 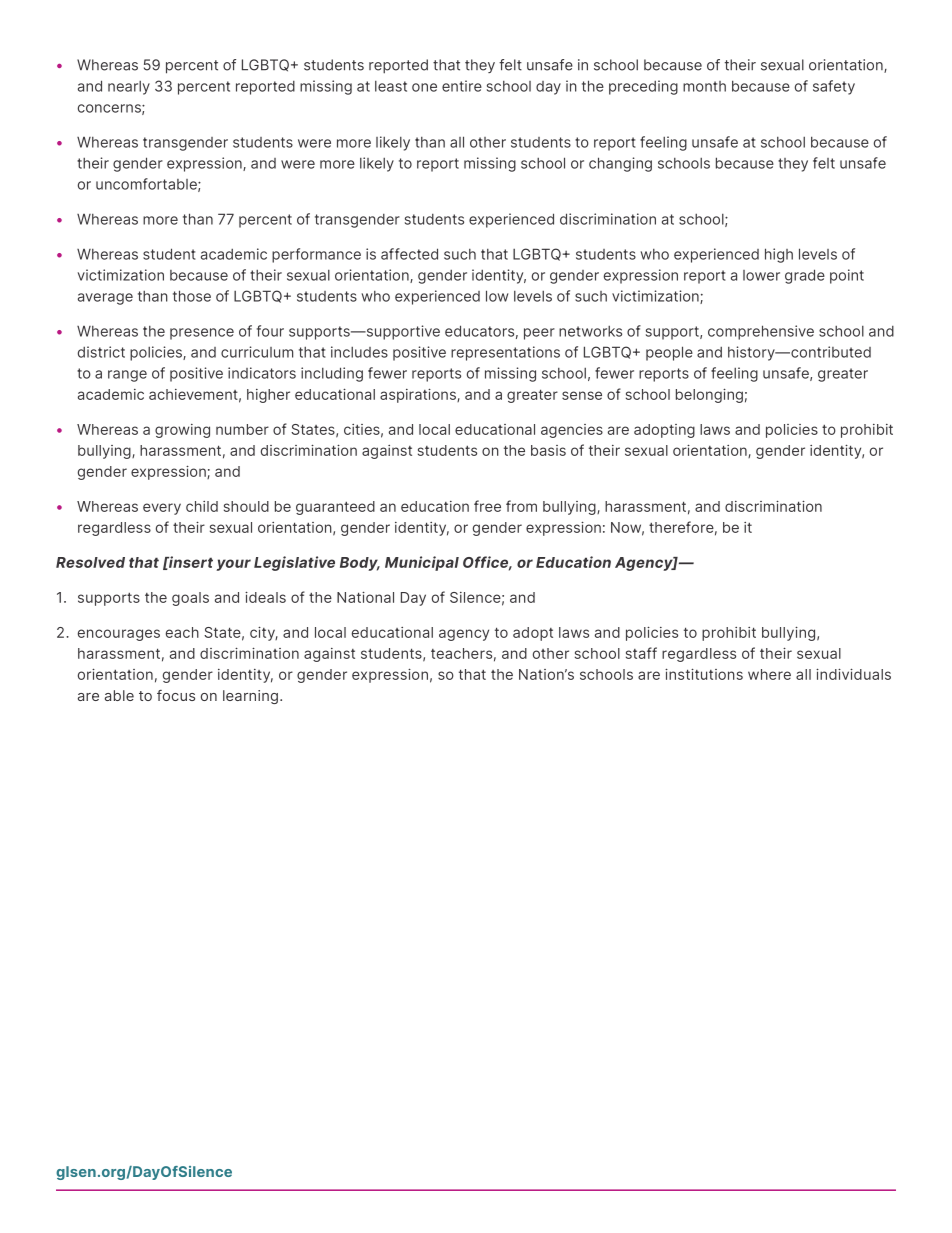 I want to click on focus, so click(x=176, y=695).
